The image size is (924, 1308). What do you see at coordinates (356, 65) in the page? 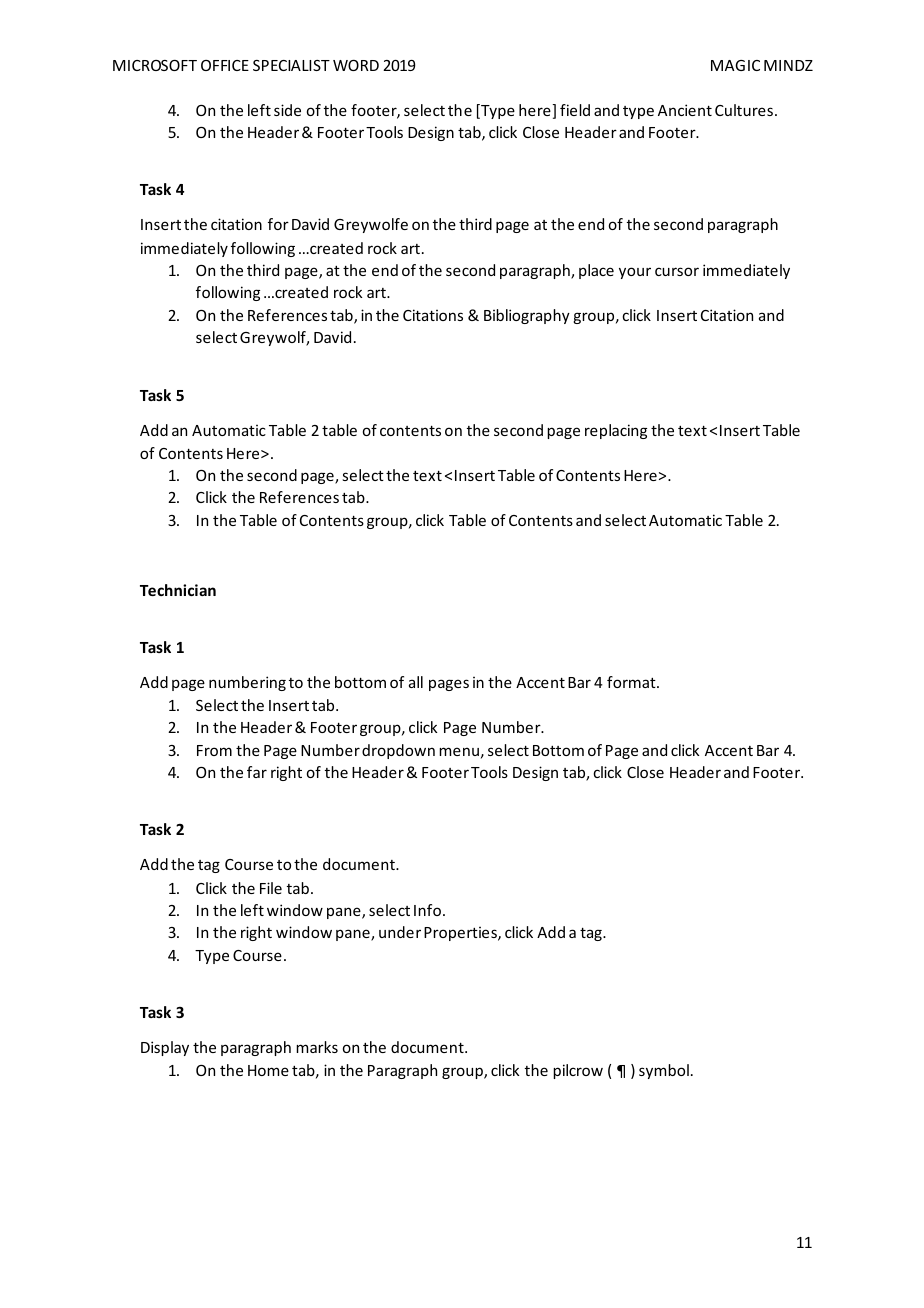
I see `WORD` at bounding box center [356, 65].
